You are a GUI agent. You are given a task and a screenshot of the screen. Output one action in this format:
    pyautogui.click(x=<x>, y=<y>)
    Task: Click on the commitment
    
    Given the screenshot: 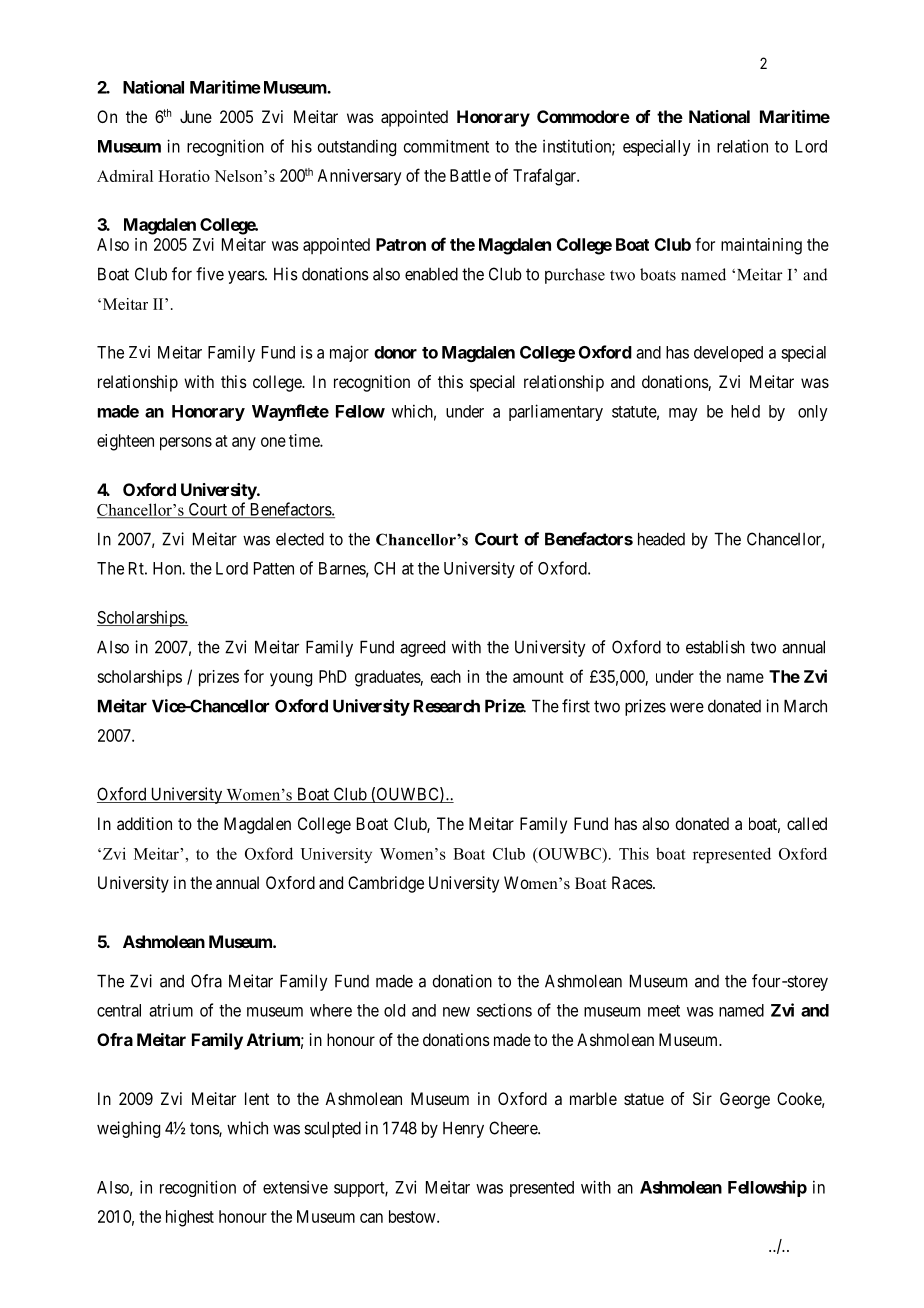 What is the action you would take?
    pyautogui.click(x=446, y=146)
